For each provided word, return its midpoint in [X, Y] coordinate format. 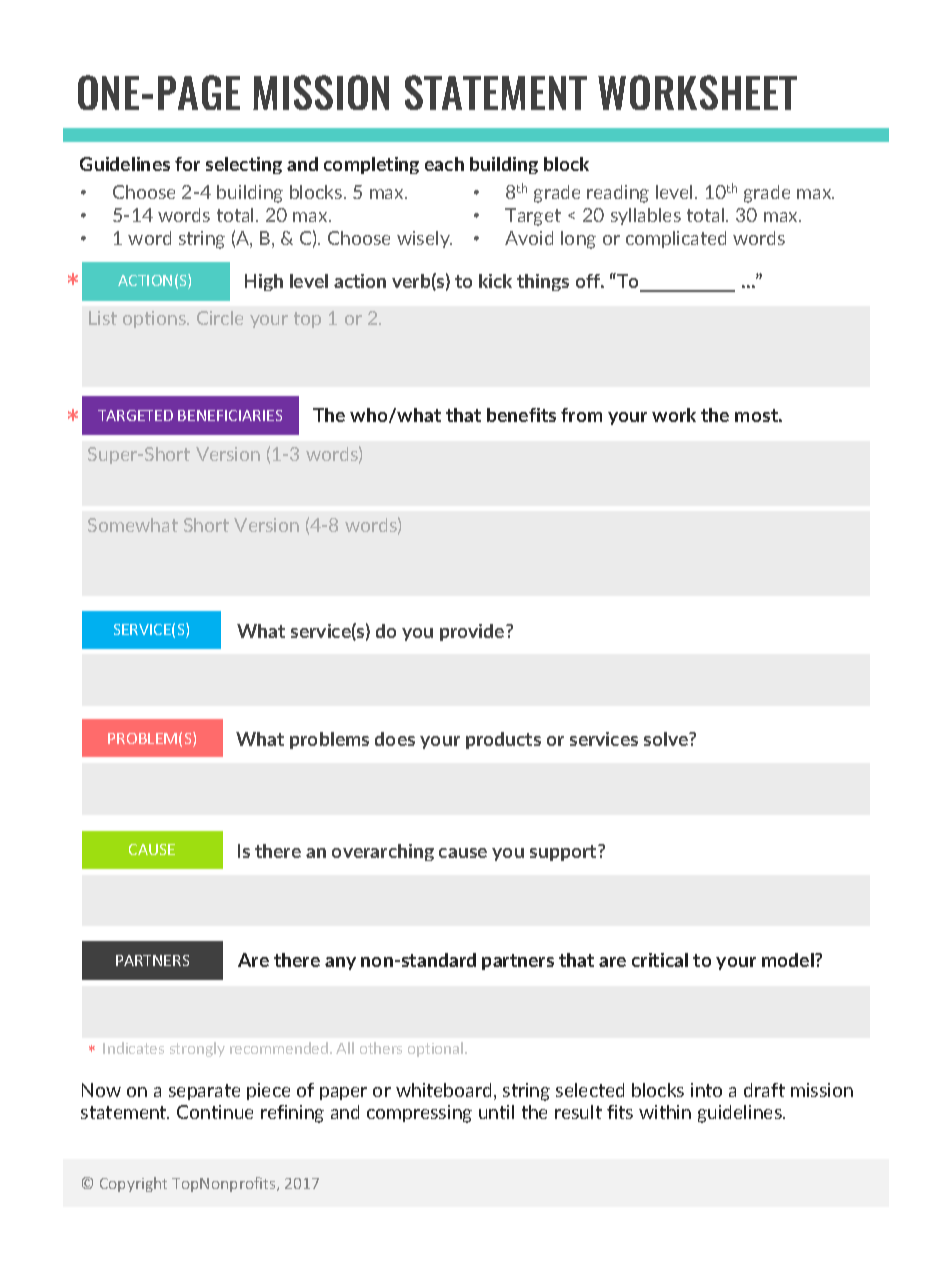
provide [473, 632]
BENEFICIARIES [230, 415]
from [581, 415]
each [444, 164]
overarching [383, 852]
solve [667, 739]
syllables [646, 216]
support [565, 852]
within [665, 1112]
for [187, 164]
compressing [419, 1114]
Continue [215, 1112]
